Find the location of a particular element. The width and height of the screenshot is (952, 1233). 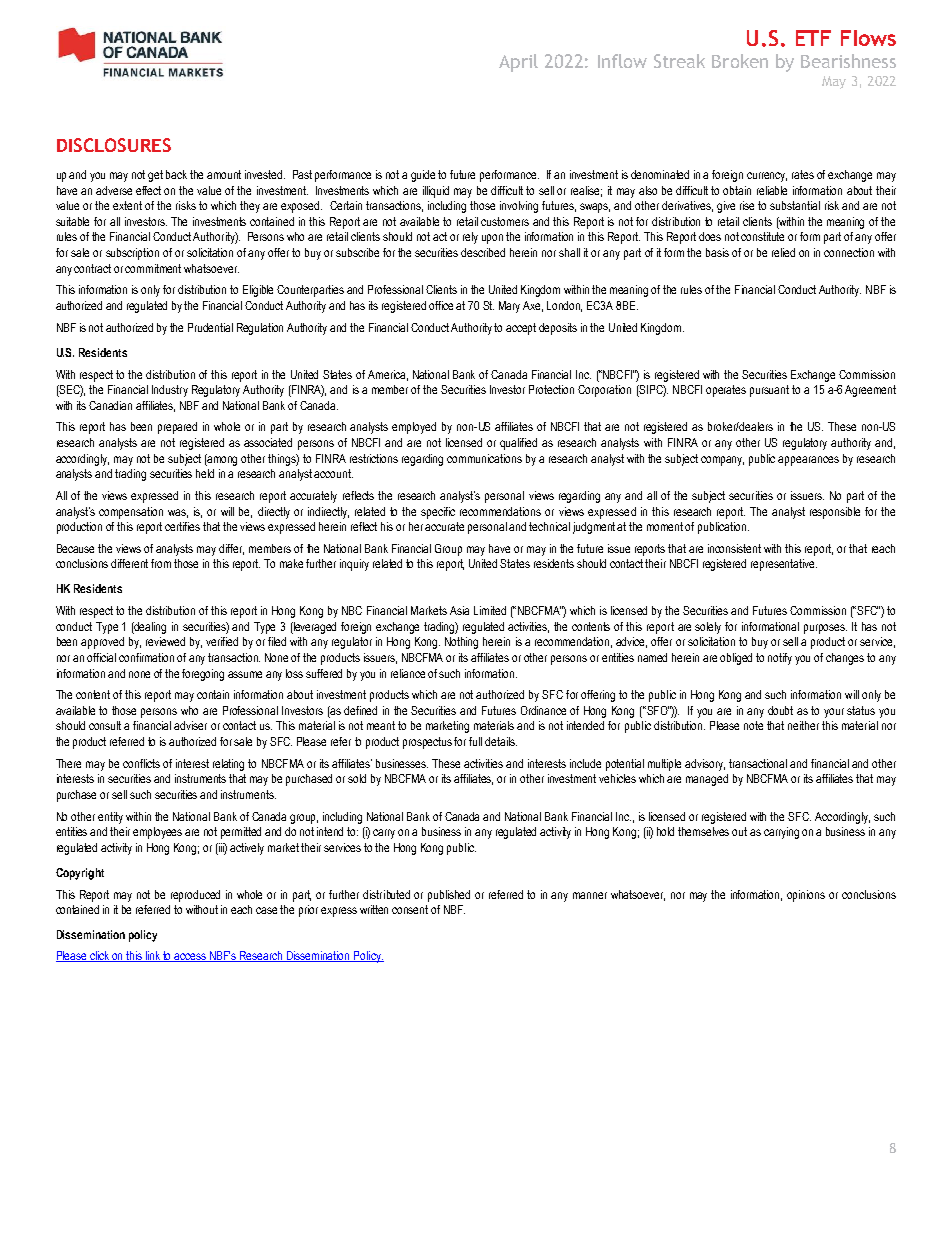

reviewed is located at coordinates (165, 641).
